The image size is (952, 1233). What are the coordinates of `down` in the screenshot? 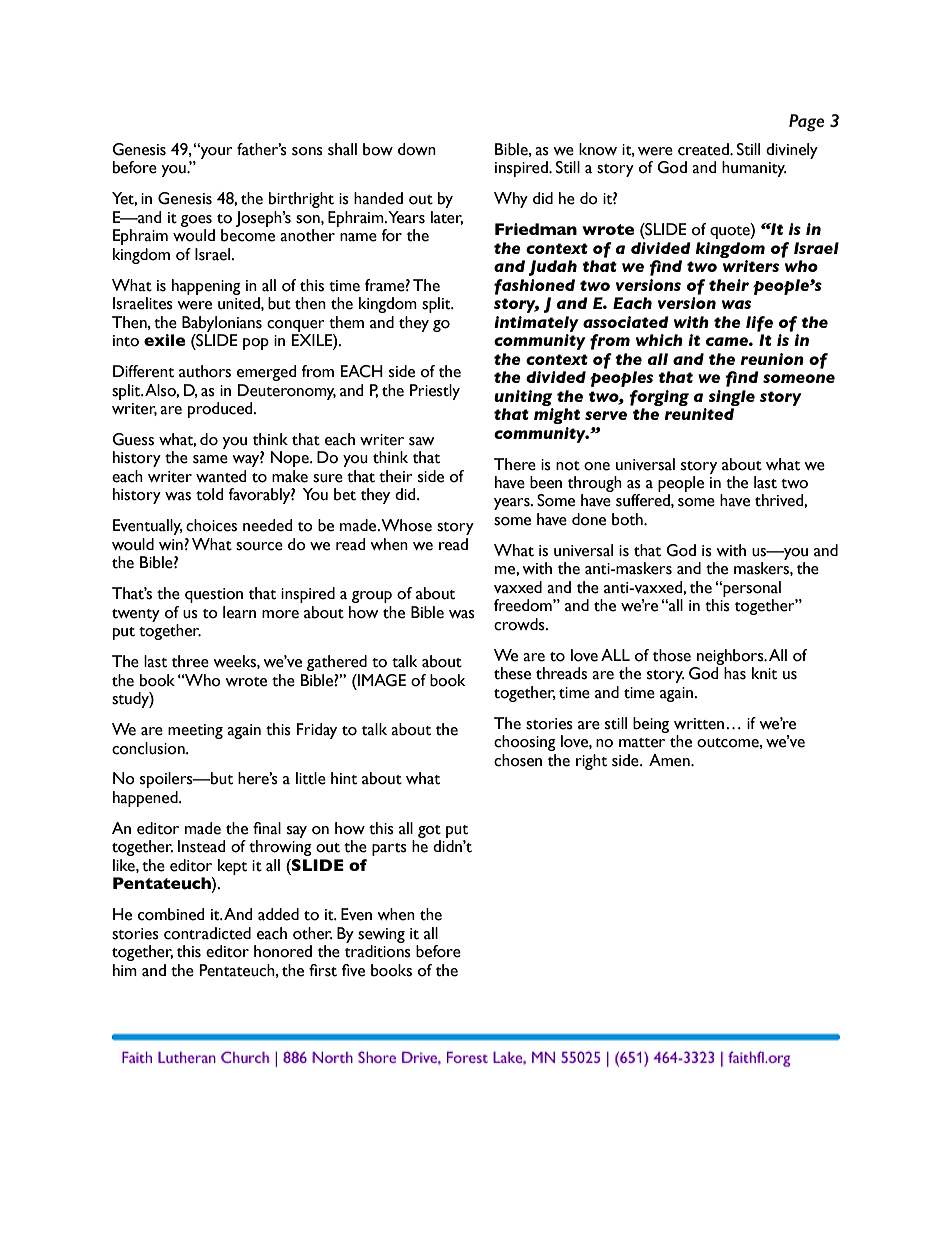 It's located at (417, 149).
